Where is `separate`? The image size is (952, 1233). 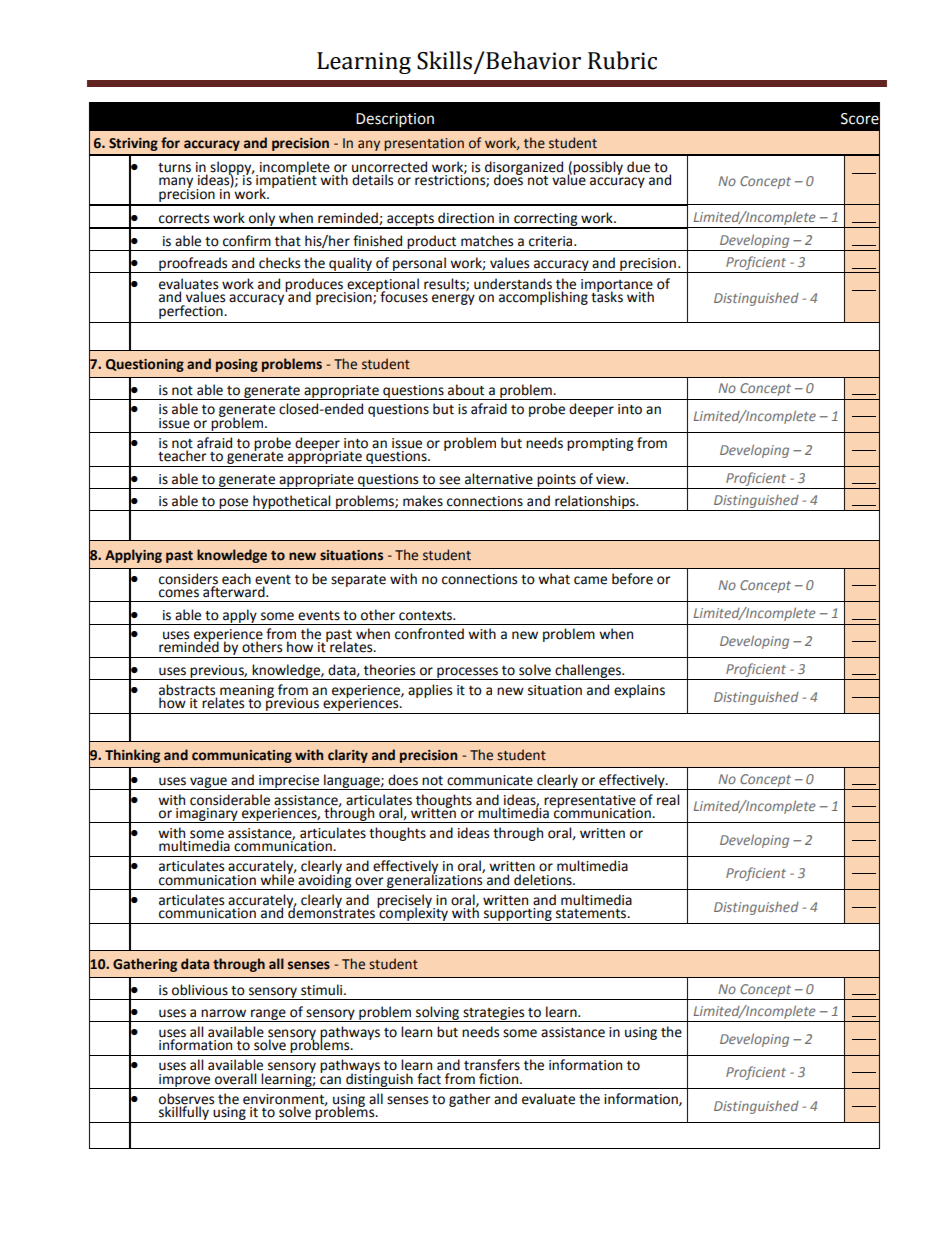
separate is located at coordinates (358, 581).
